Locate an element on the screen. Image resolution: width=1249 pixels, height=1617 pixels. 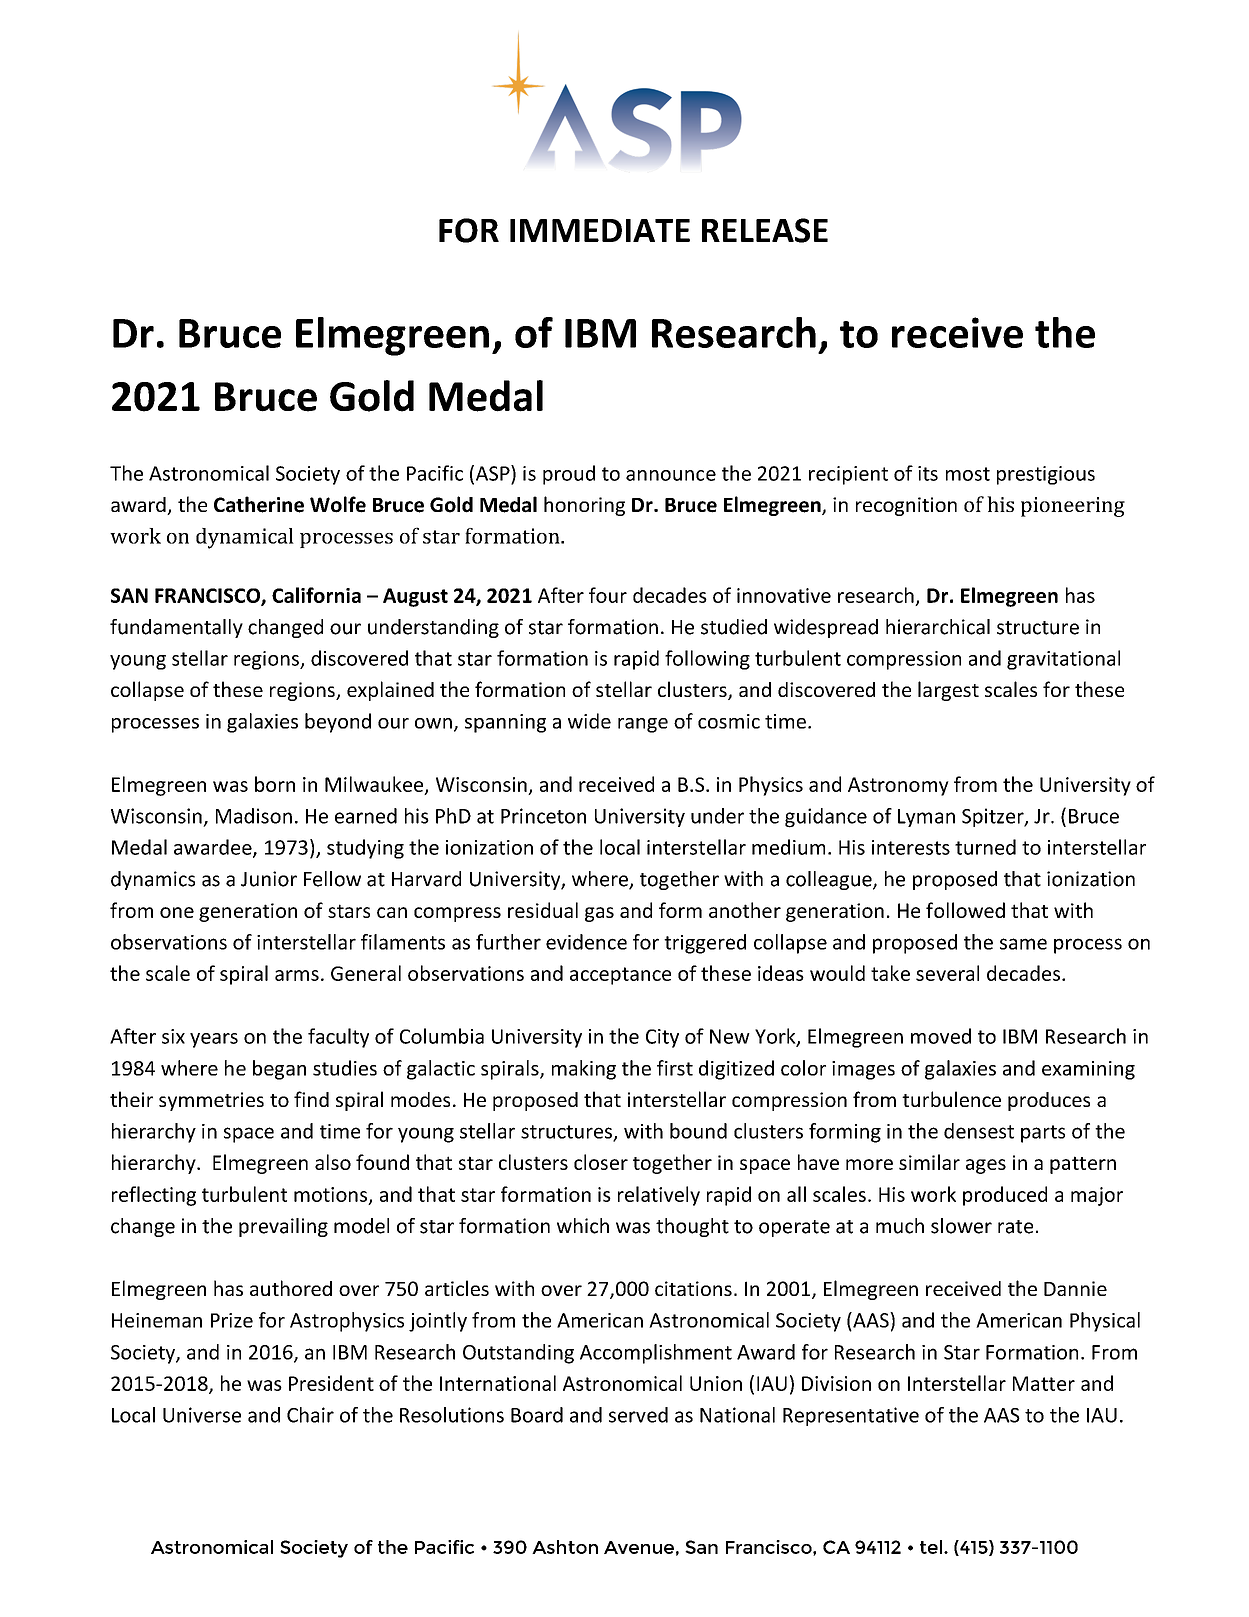
Universe is located at coordinates (202, 1415).
